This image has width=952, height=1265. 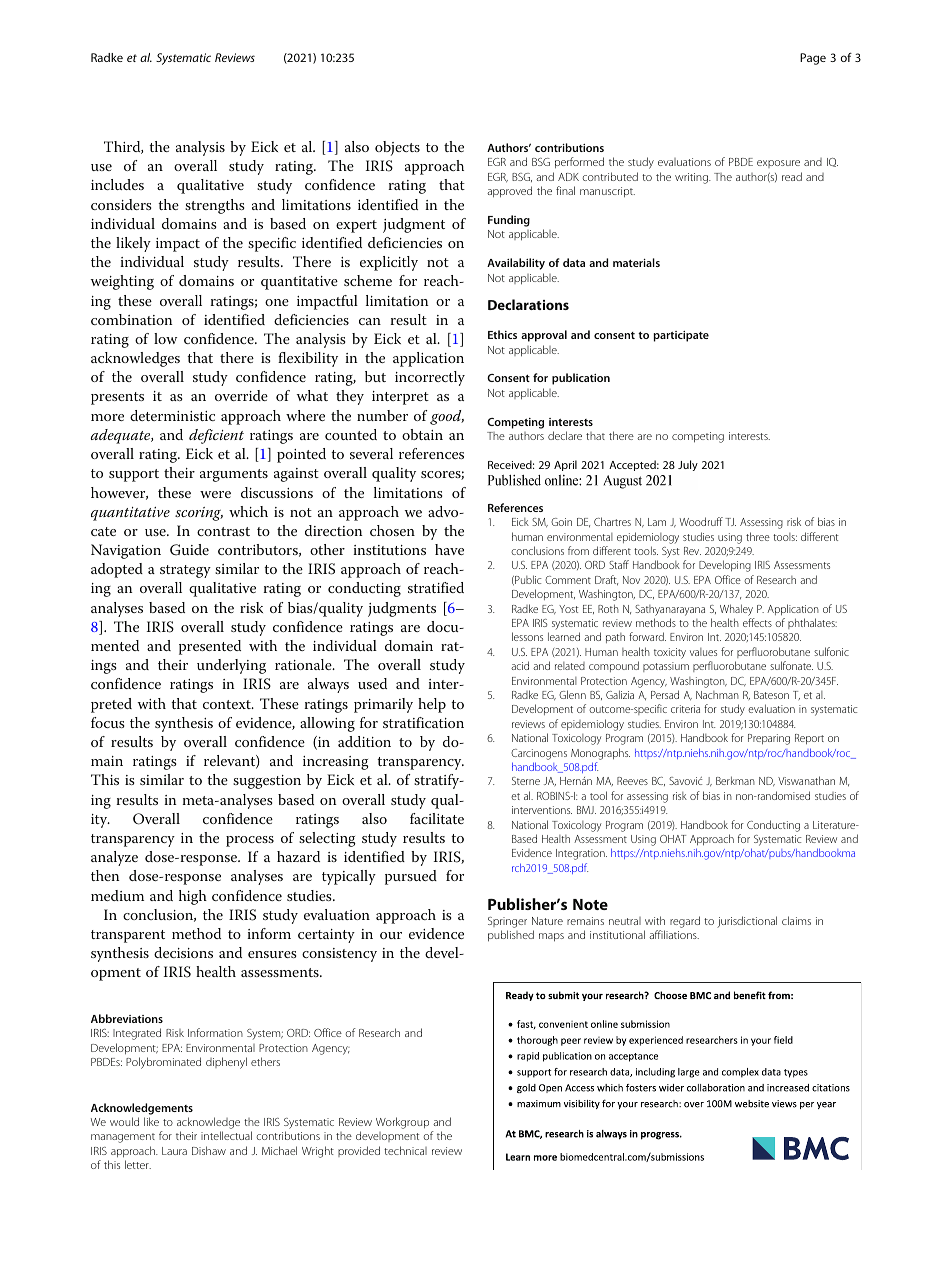 What do you see at coordinates (422, 434) in the image?
I see `obtain` at bounding box center [422, 434].
